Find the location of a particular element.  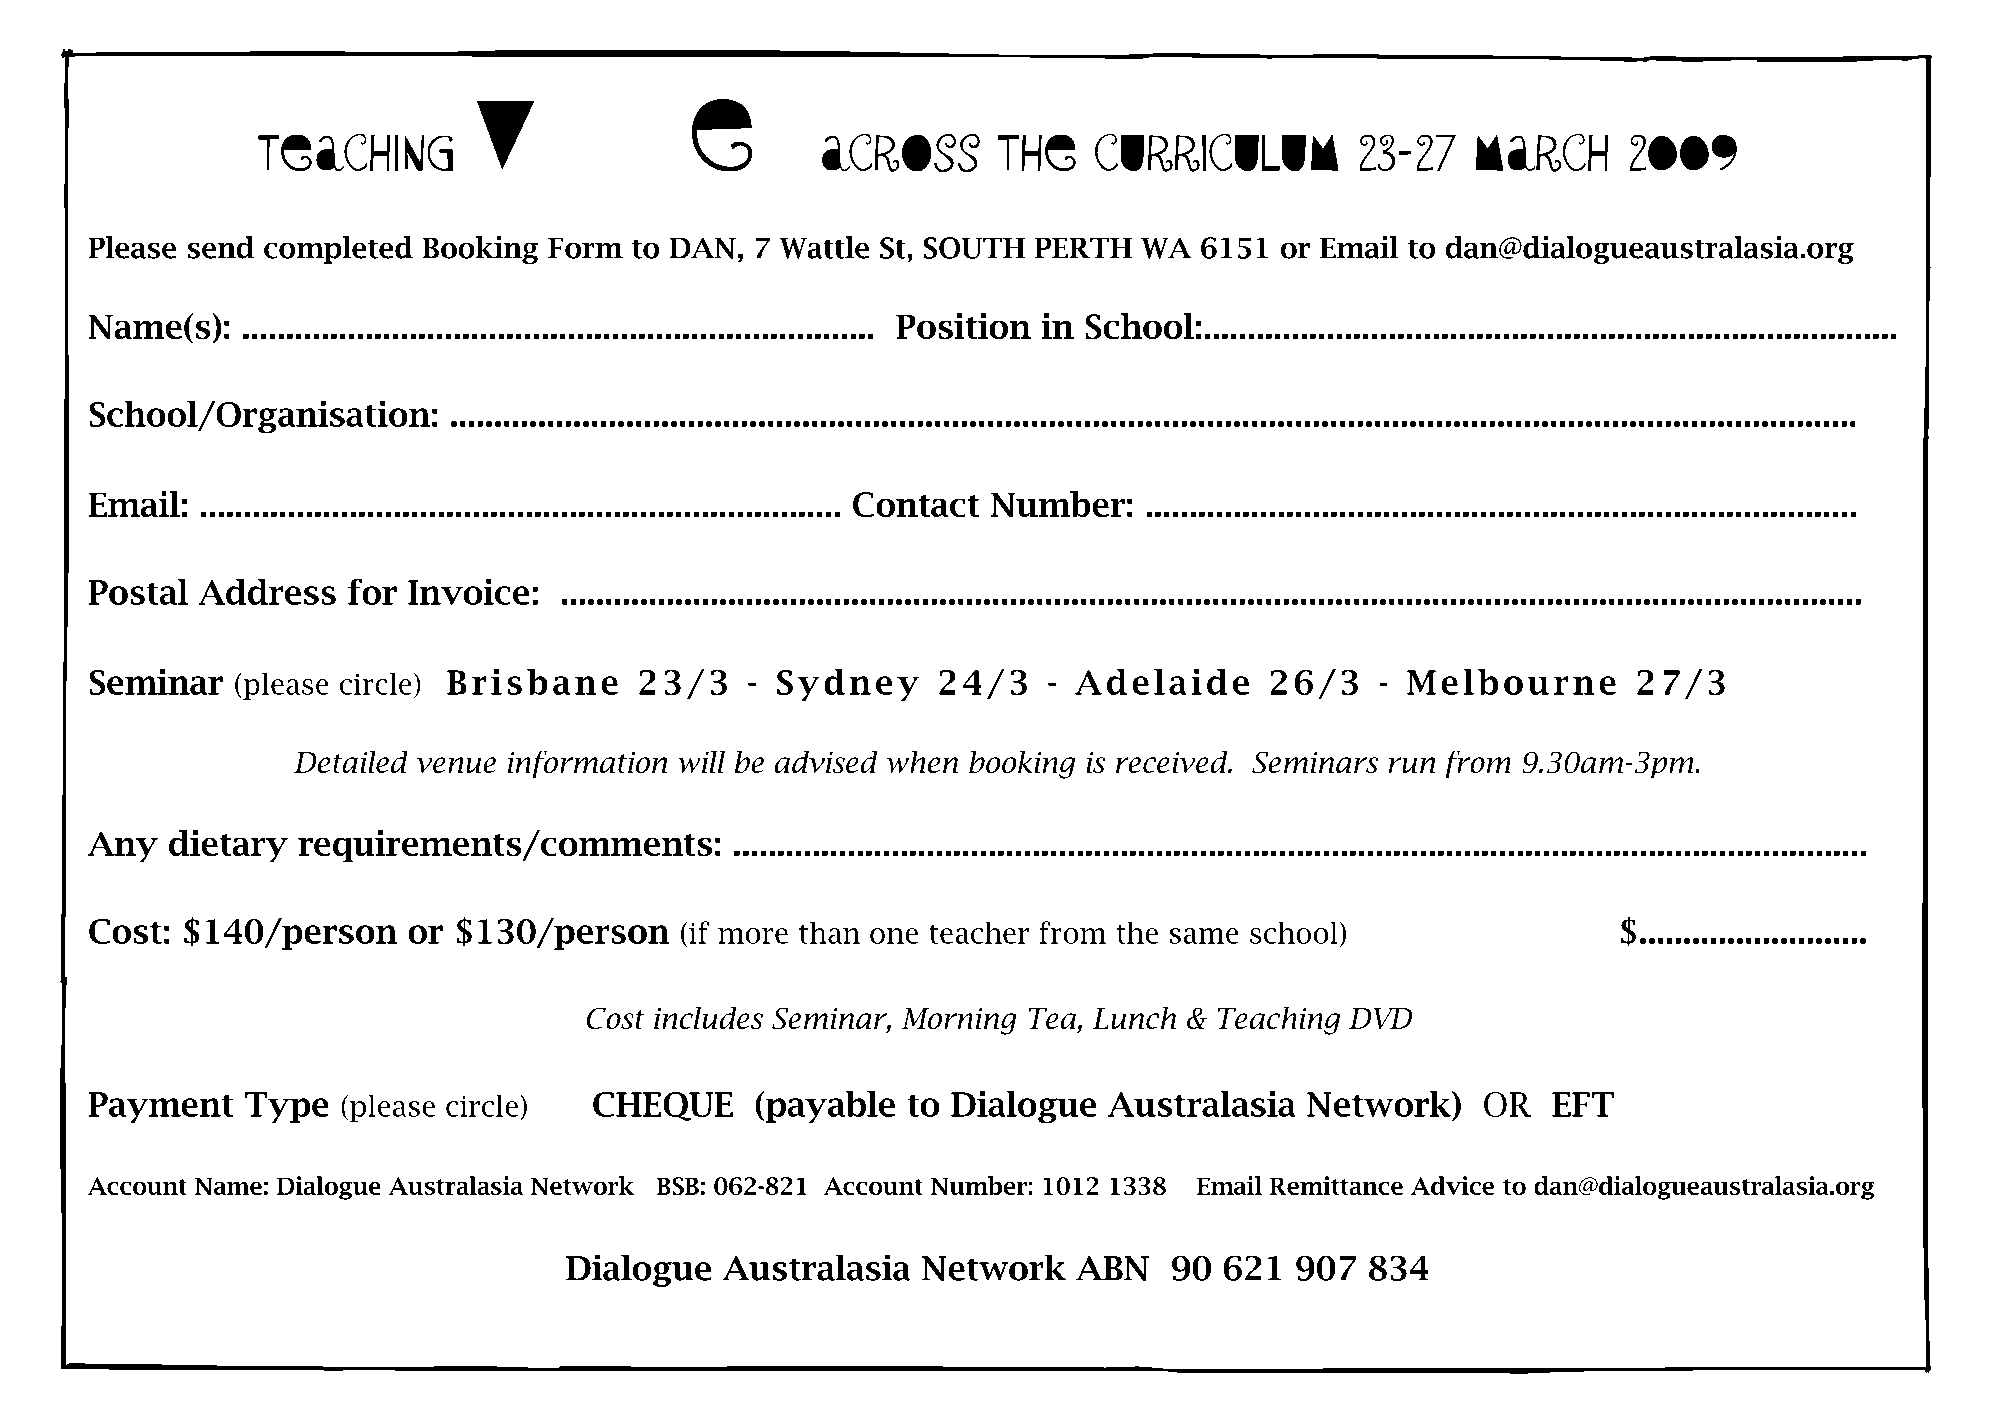

completed is located at coordinates (338, 250).
